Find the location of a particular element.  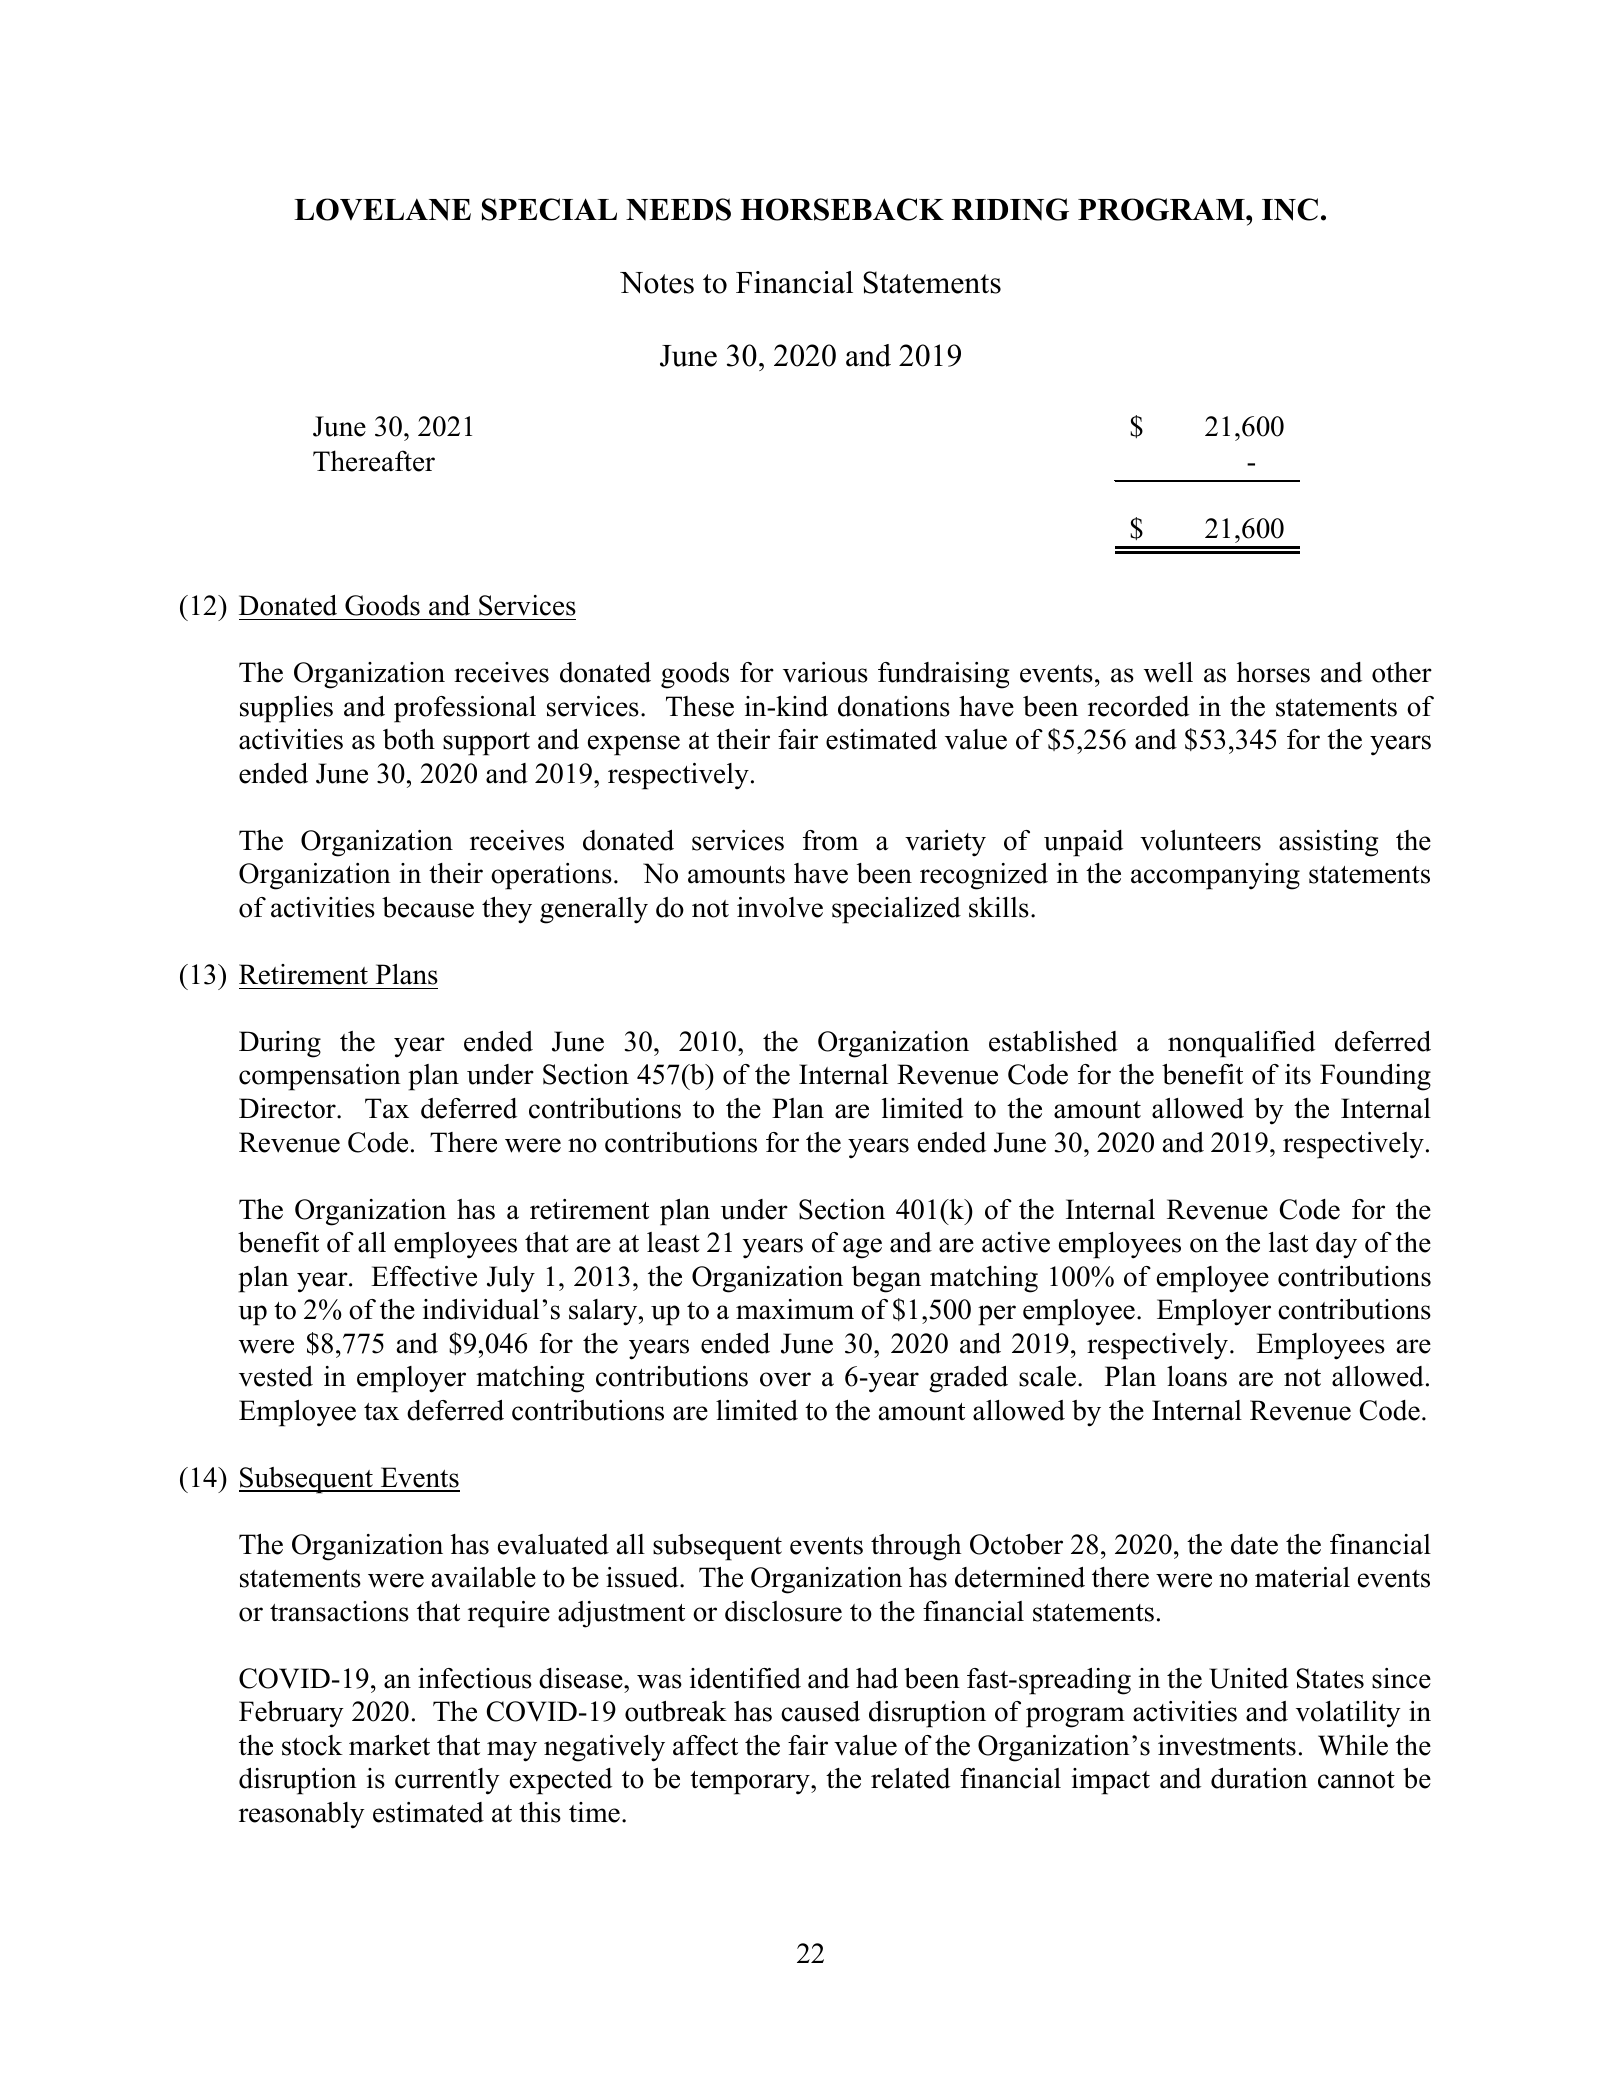

Effective is located at coordinates (424, 1276).
